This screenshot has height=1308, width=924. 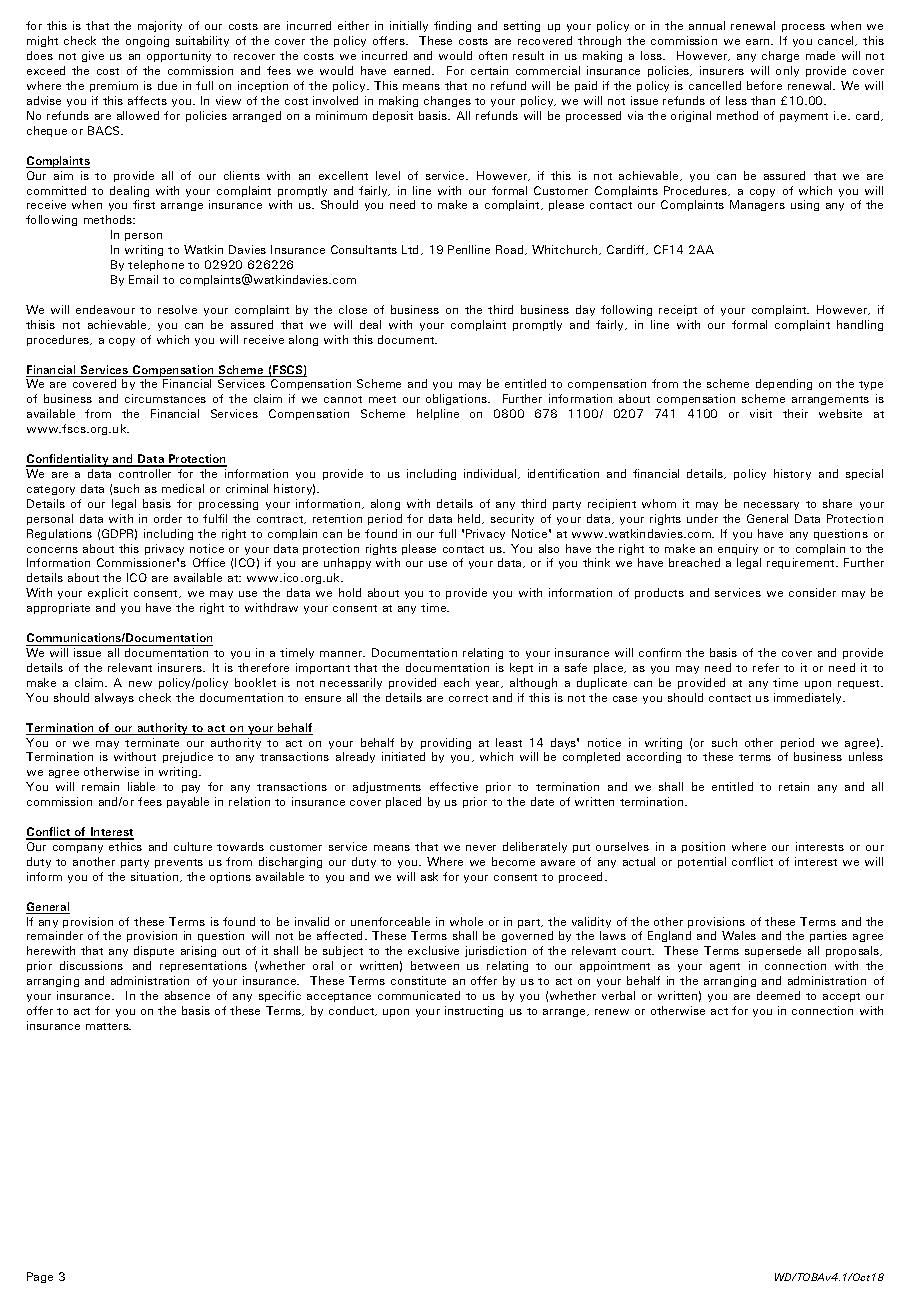 What do you see at coordinates (778, 995) in the screenshot?
I see `deemed` at bounding box center [778, 995].
